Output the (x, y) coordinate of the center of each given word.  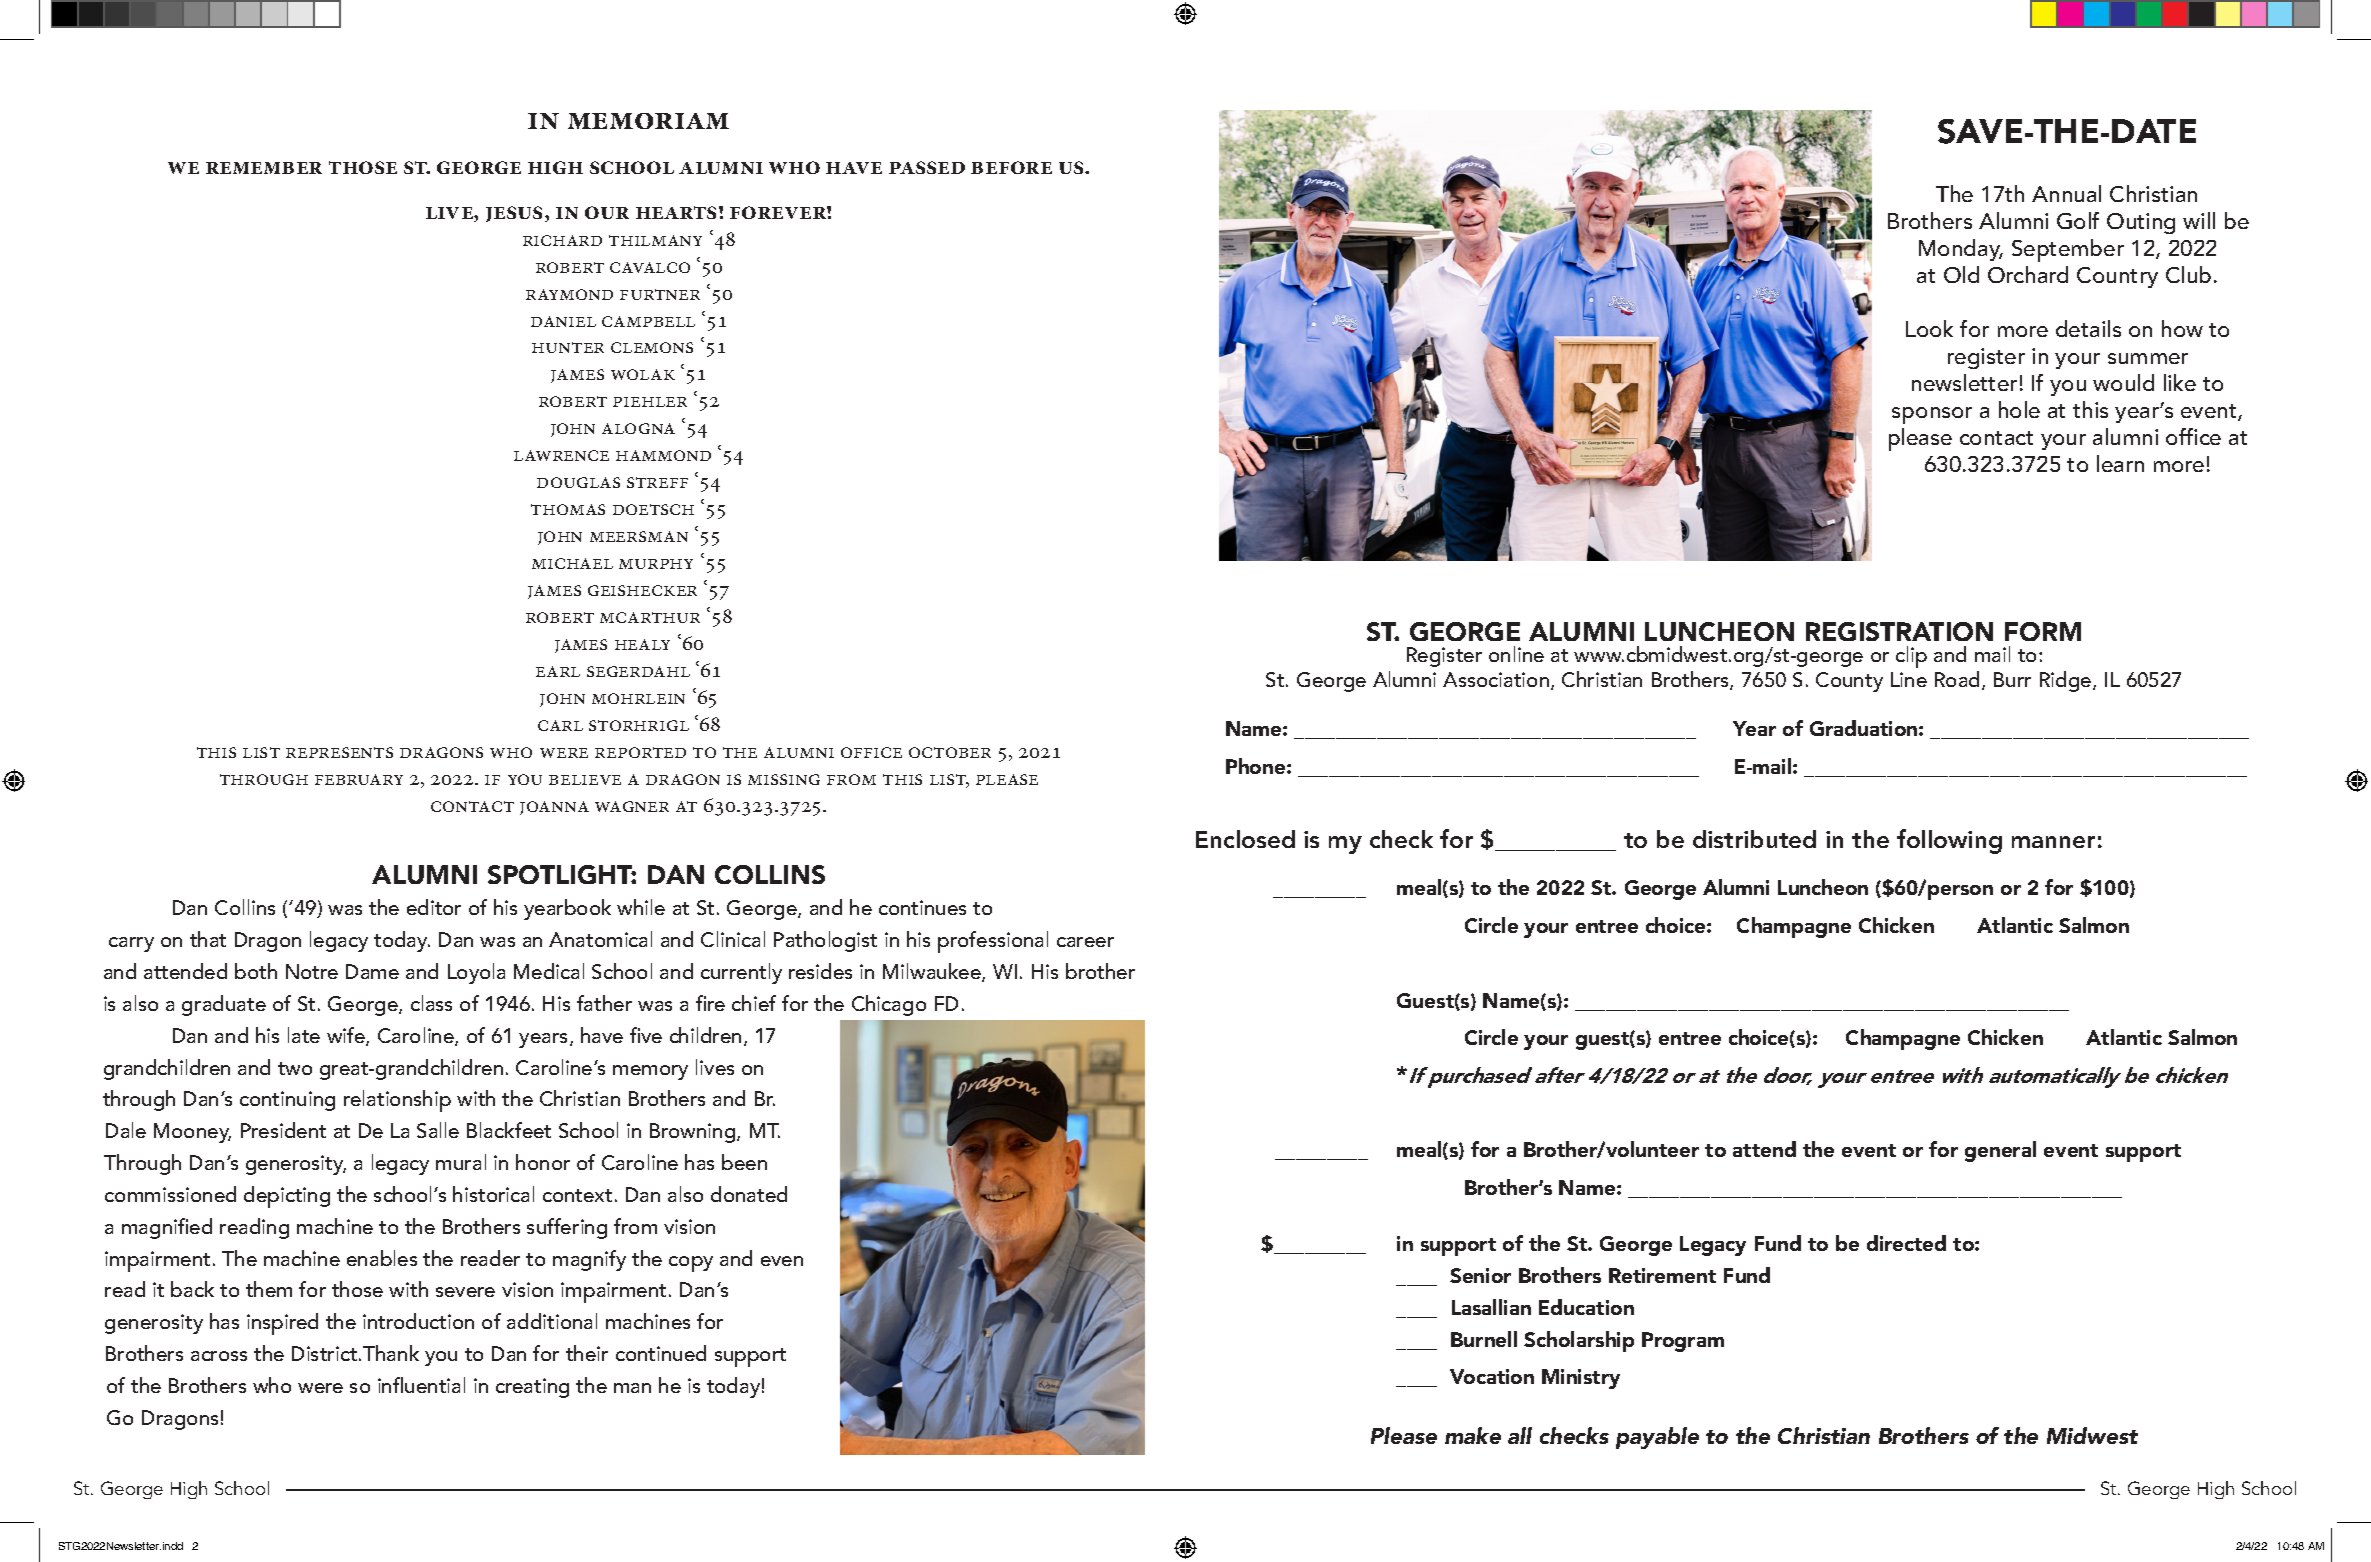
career (1085, 942)
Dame (372, 971)
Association (1497, 681)
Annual (2066, 193)
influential (421, 1385)
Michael (572, 563)
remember (264, 168)
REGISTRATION (1899, 631)
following (1949, 841)
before (1011, 167)
